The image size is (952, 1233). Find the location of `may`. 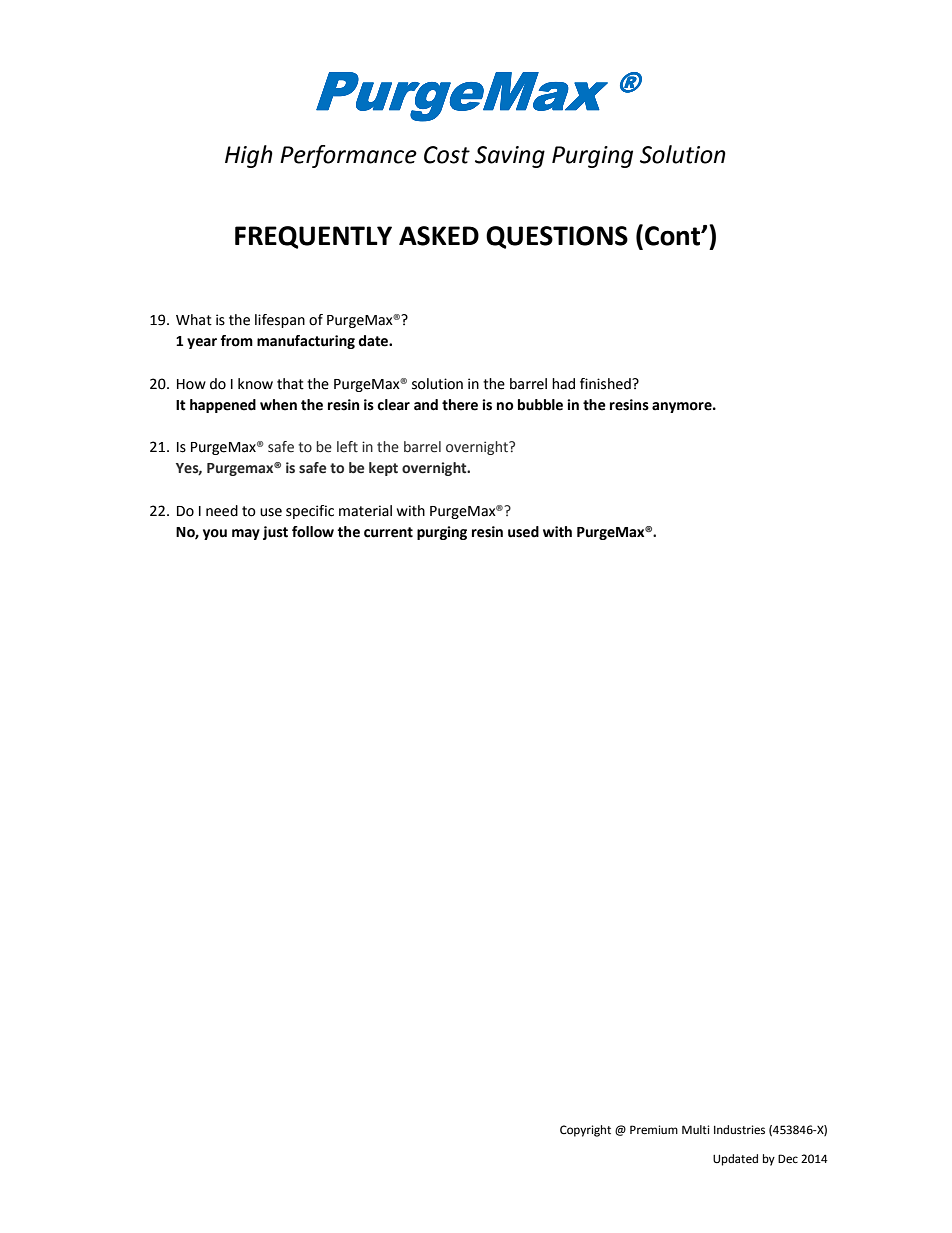

may is located at coordinates (246, 534).
